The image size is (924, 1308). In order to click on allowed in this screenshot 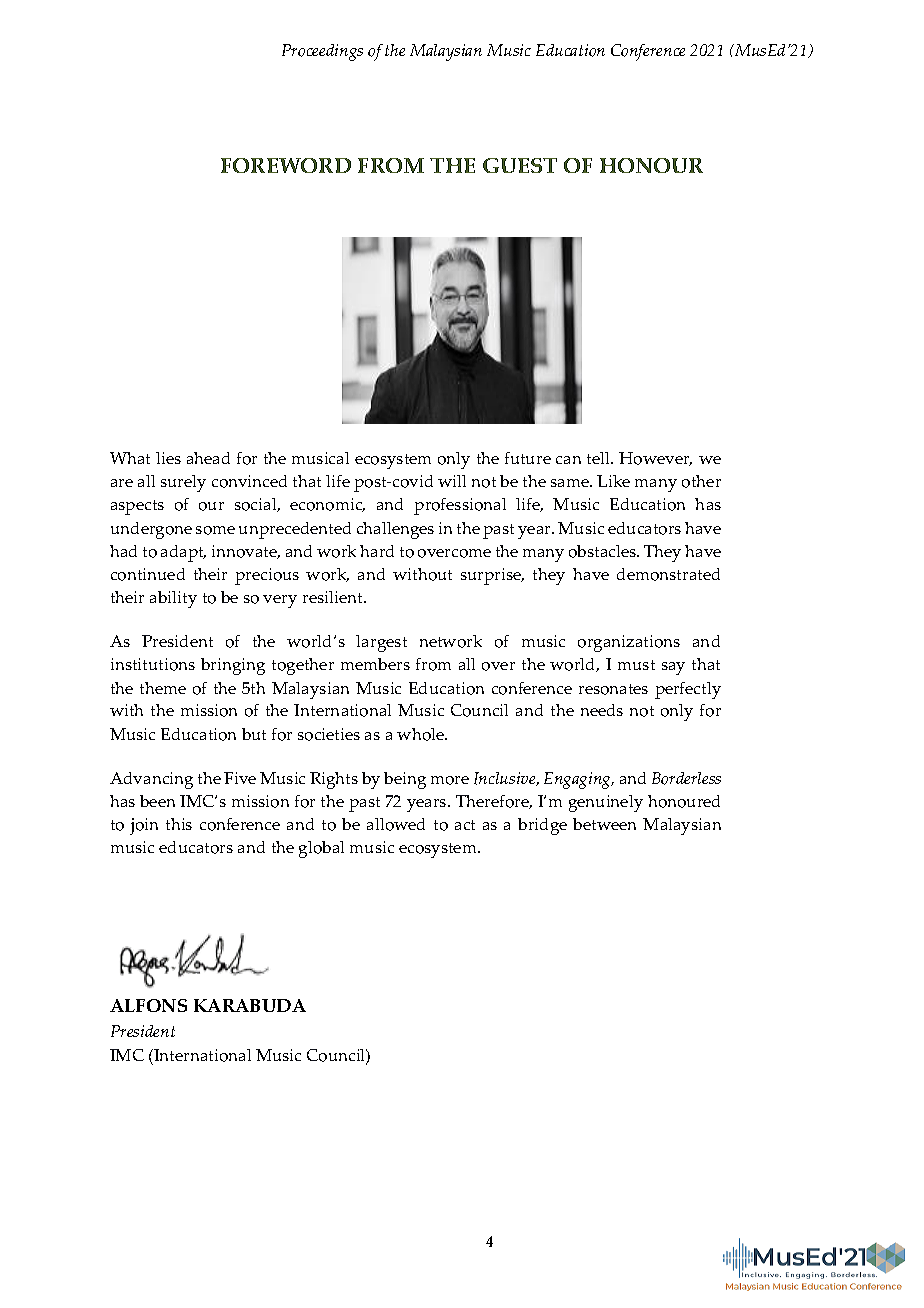, I will do `click(396, 824)`.
